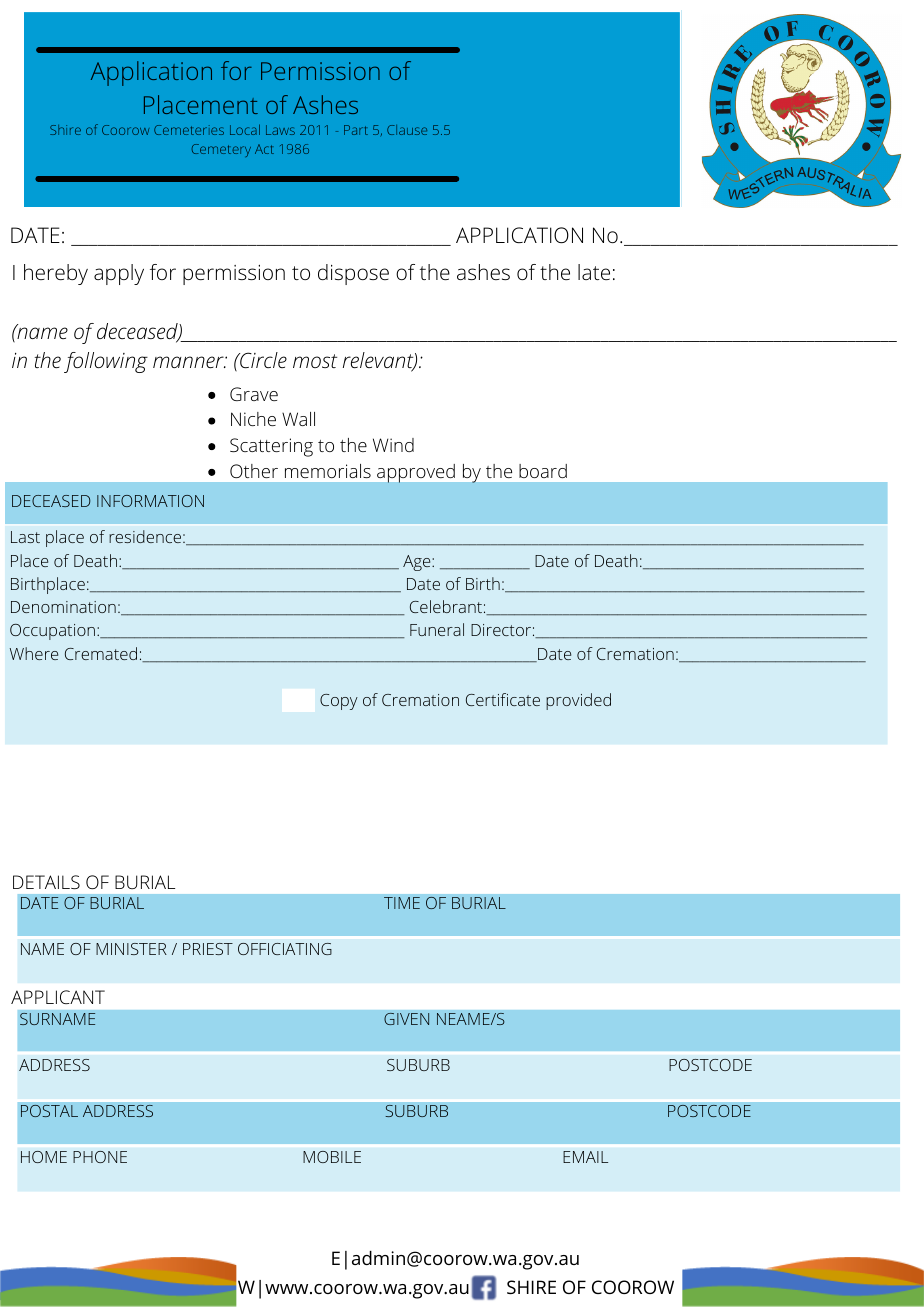 The width and height of the screenshot is (924, 1308). What do you see at coordinates (407, 130) in the screenshot?
I see `Clause` at bounding box center [407, 130].
